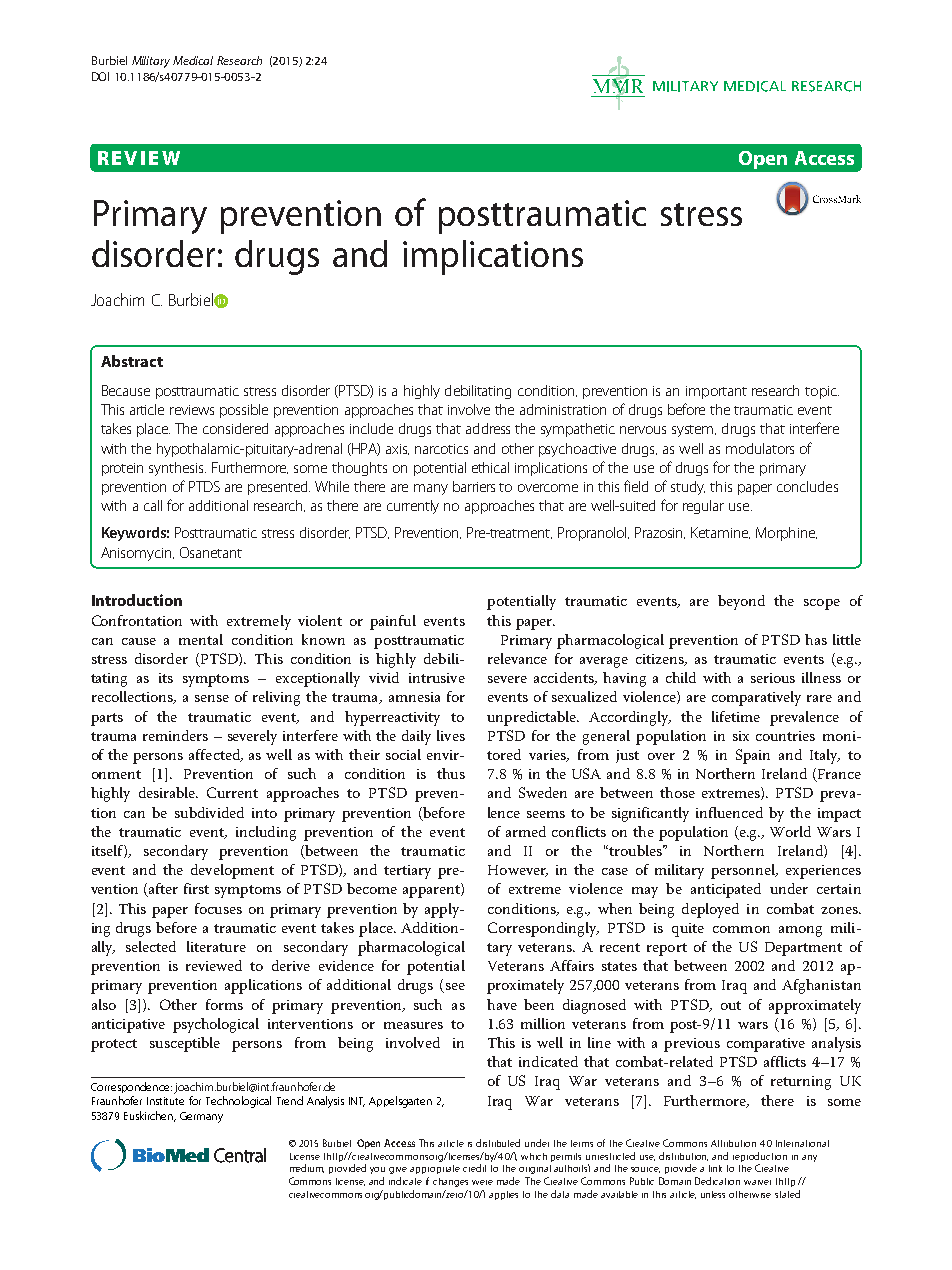  I want to click on DOI, so click(100, 76).
